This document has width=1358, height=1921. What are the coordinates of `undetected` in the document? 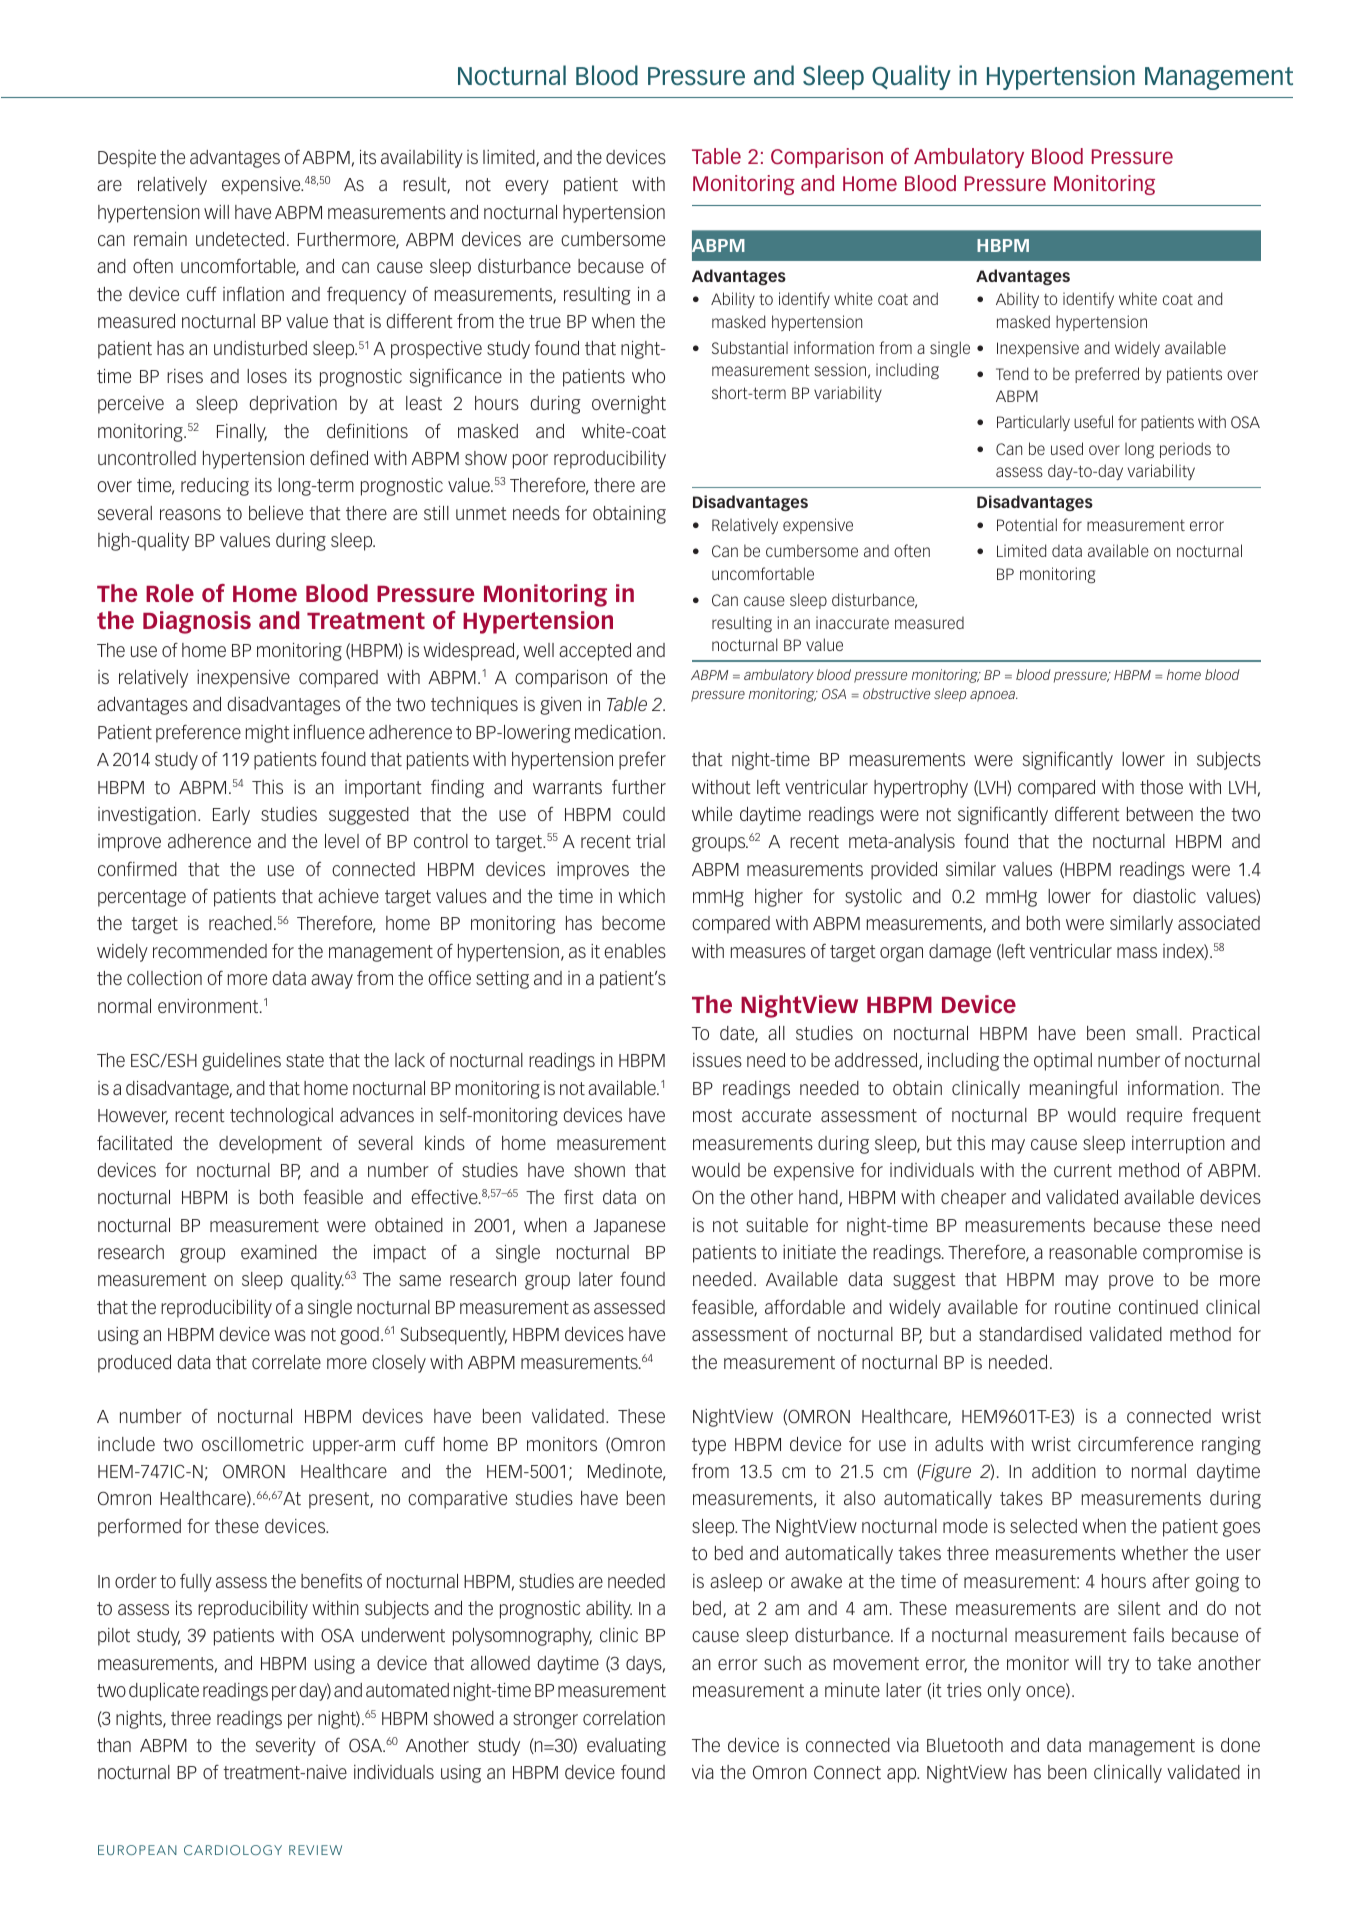 It's located at (240, 239).
